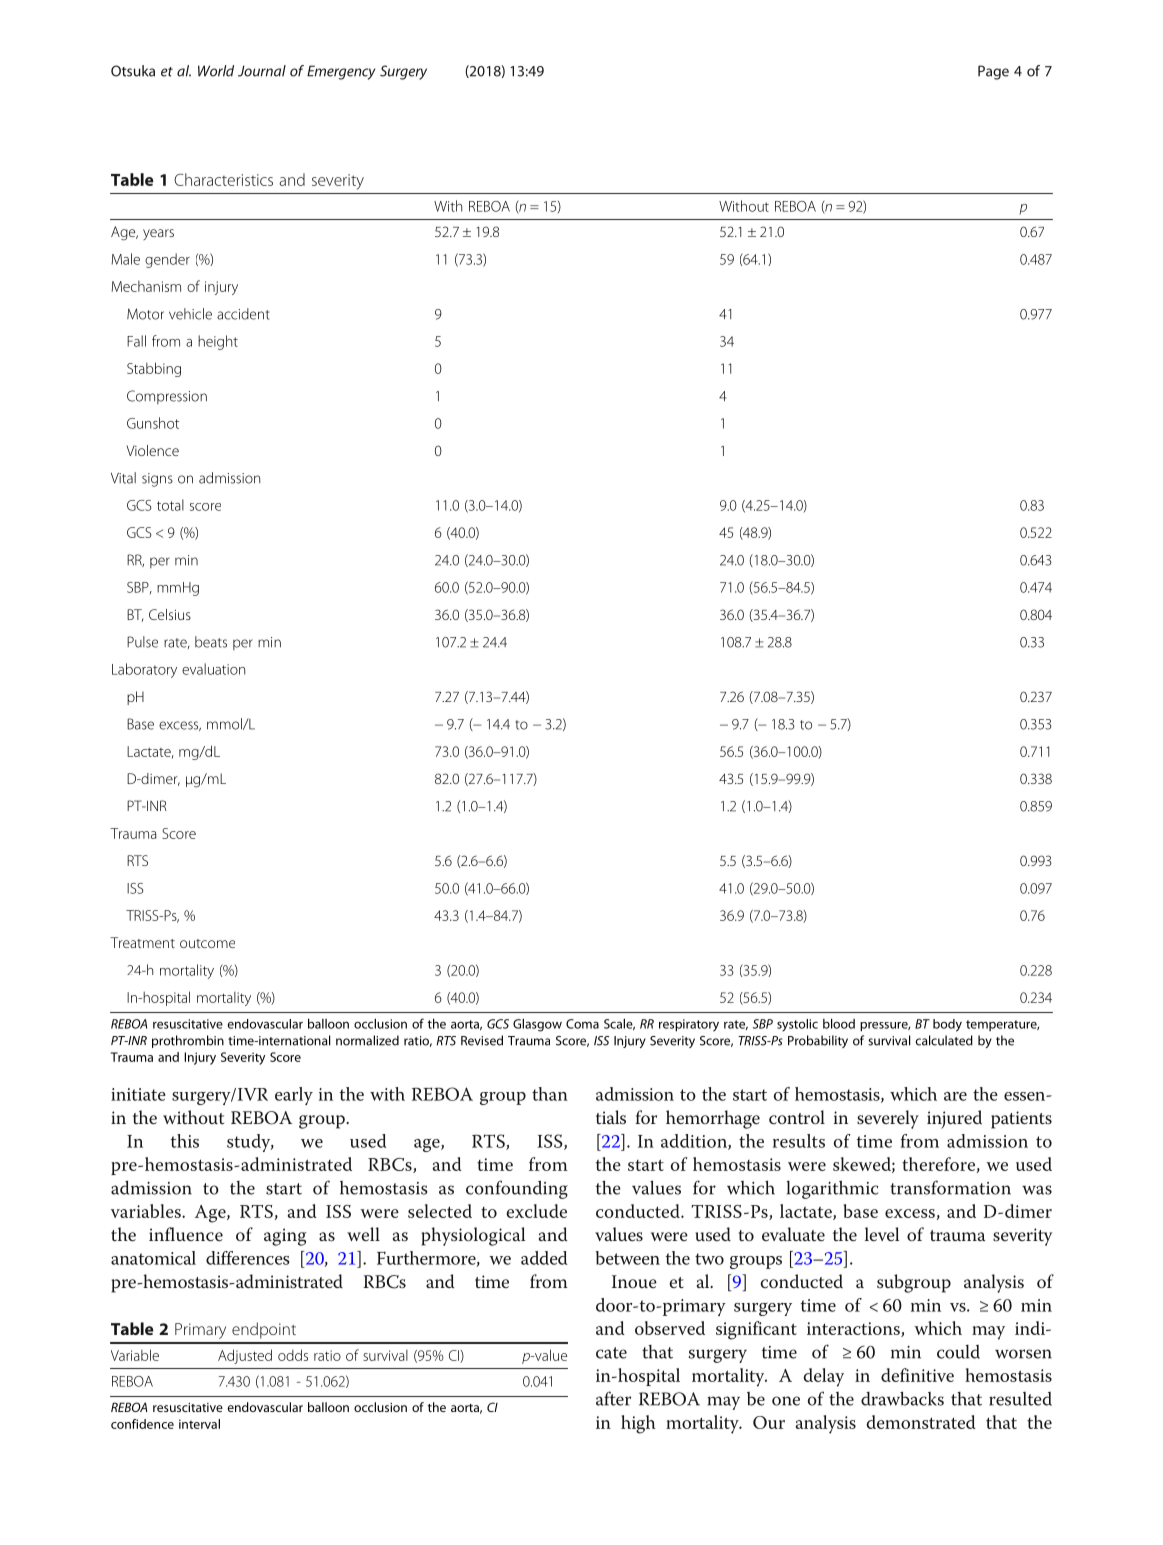 This screenshot has width=1163, height=1545. What do you see at coordinates (613, 1398) in the screenshot?
I see `after` at bounding box center [613, 1398].
